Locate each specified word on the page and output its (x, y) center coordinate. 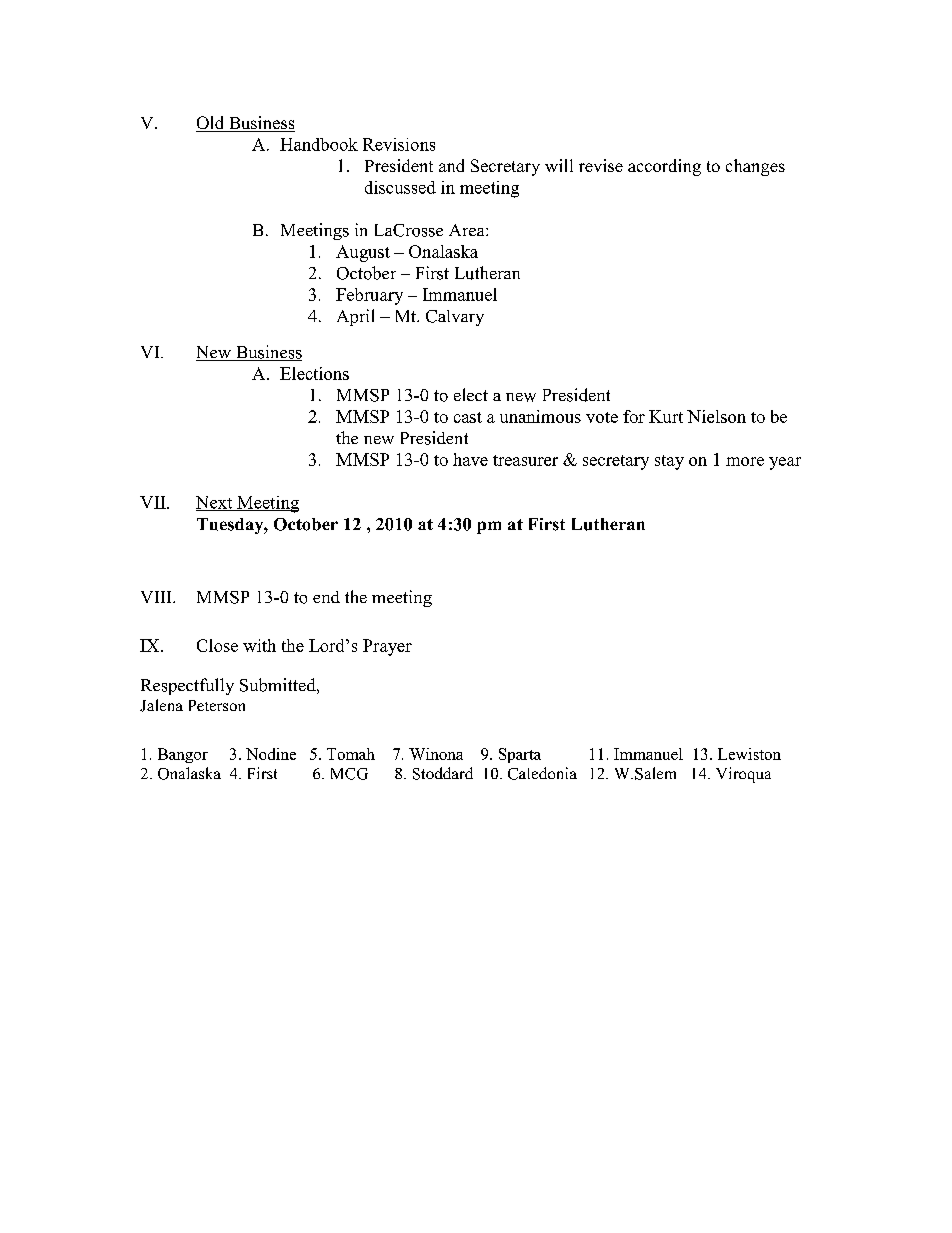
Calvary (455, 318)
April (355, 317)
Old (211, 124)
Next (215, 503)
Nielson (716, 416)
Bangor (183, 755)
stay (669, 462)
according (664, 167)
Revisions (399, 144)
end (326, 597)
